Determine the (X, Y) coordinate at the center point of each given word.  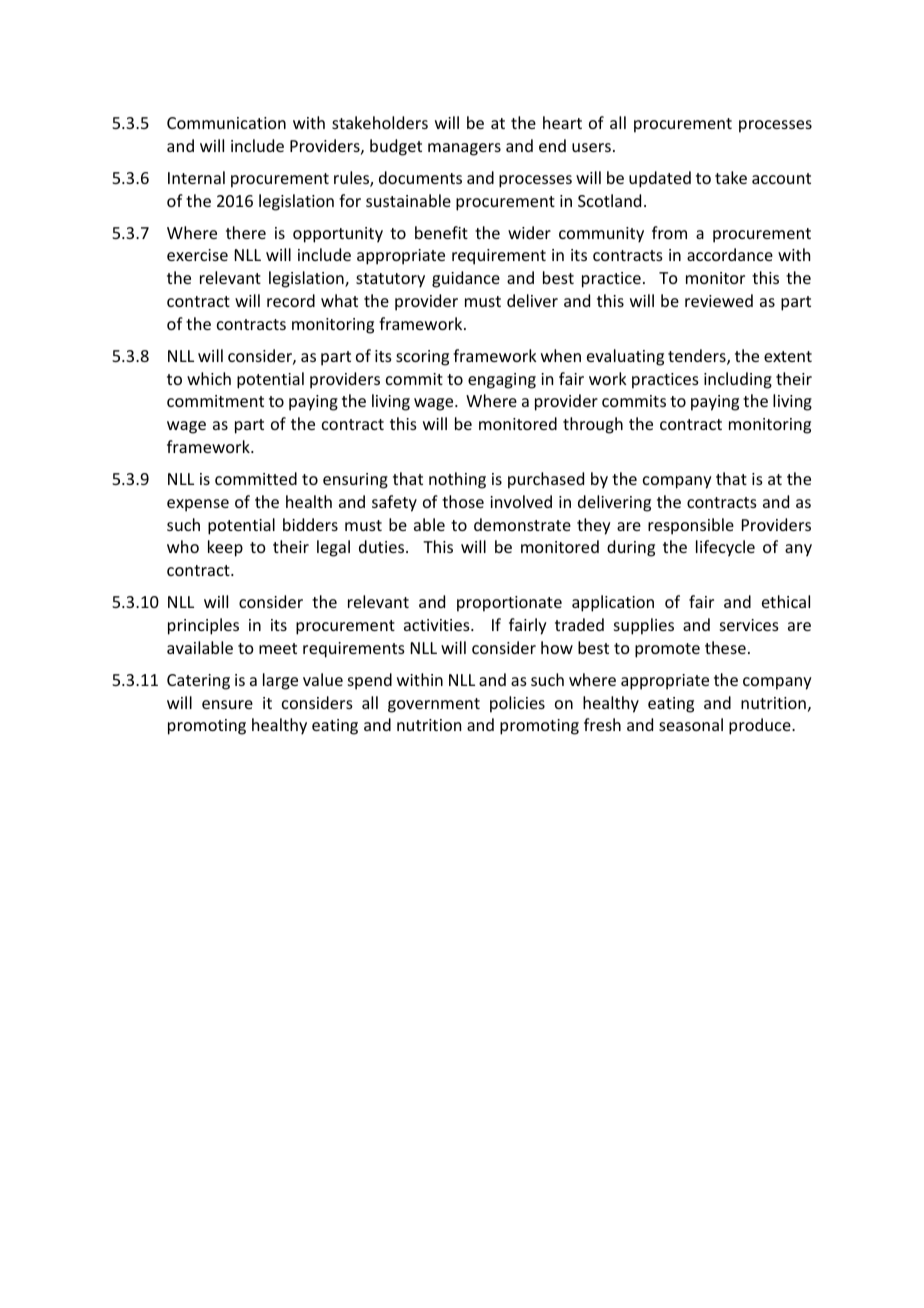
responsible (691, 526)
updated (660, 179)
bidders (310, 524)
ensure (227, 704)
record (291, 300)
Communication (226, 123)
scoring (422, 358)
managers (464, 149)
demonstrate (522, 524)
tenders (698, 357)
